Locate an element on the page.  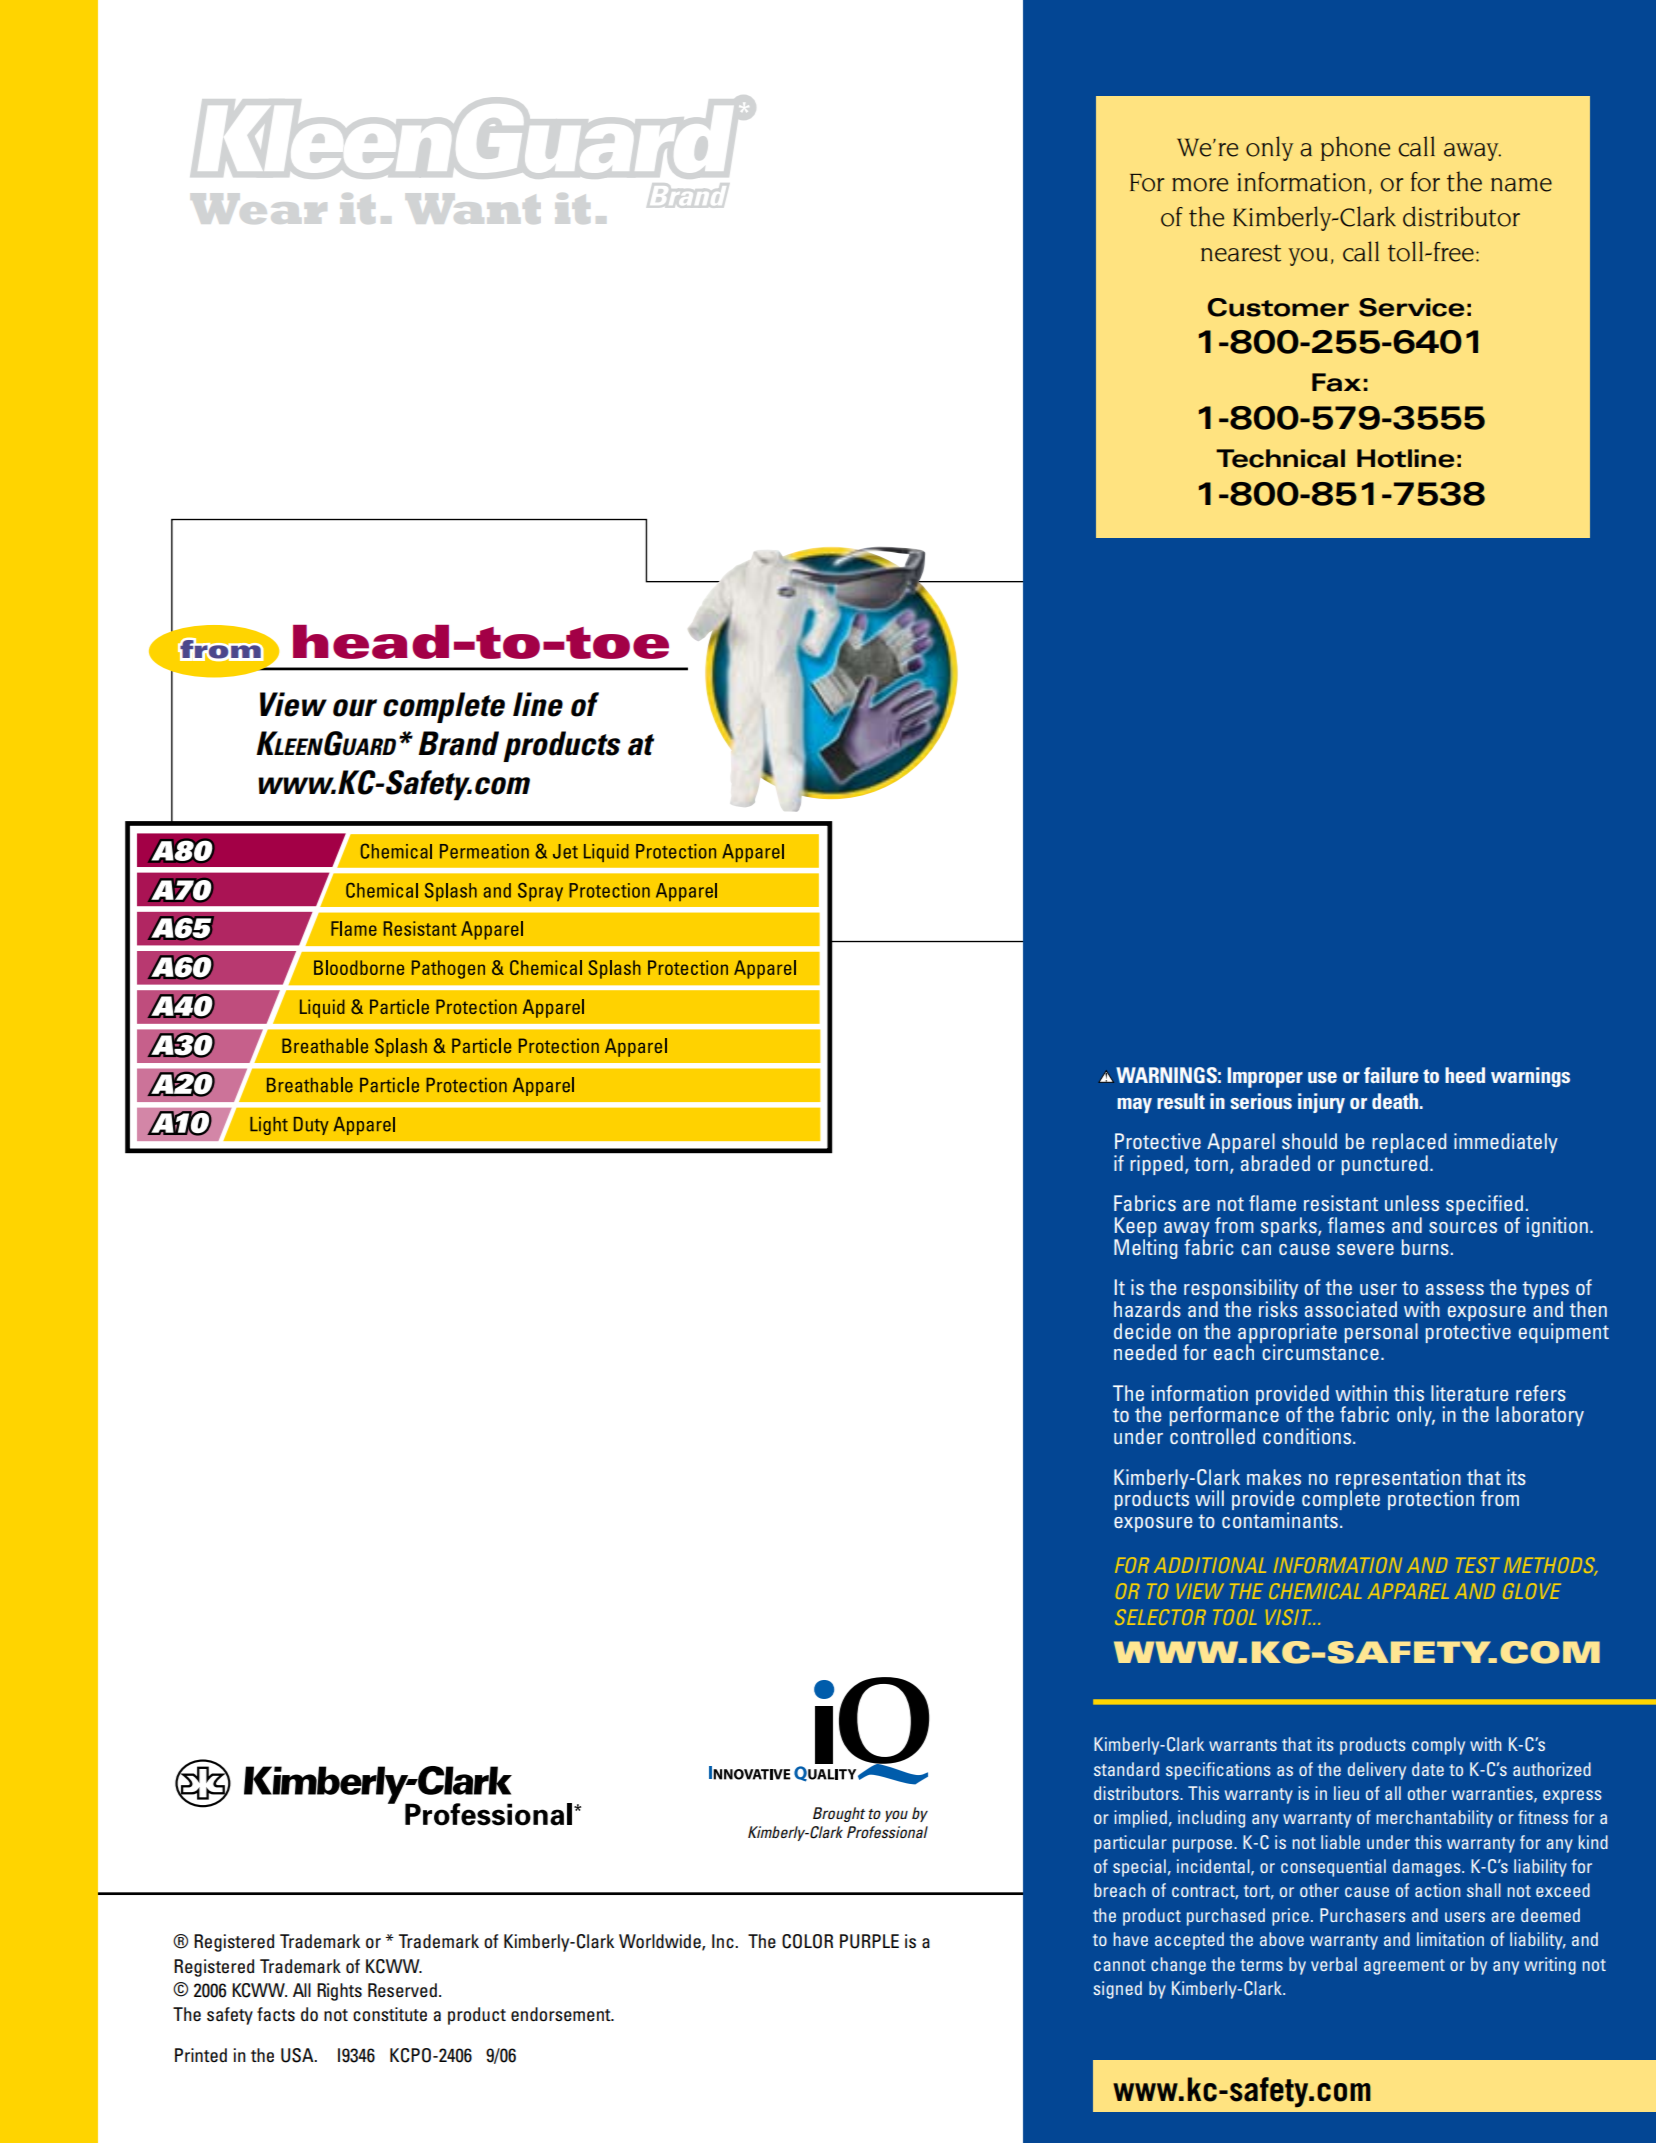
Brought is located at coordinates (839, 1814).
